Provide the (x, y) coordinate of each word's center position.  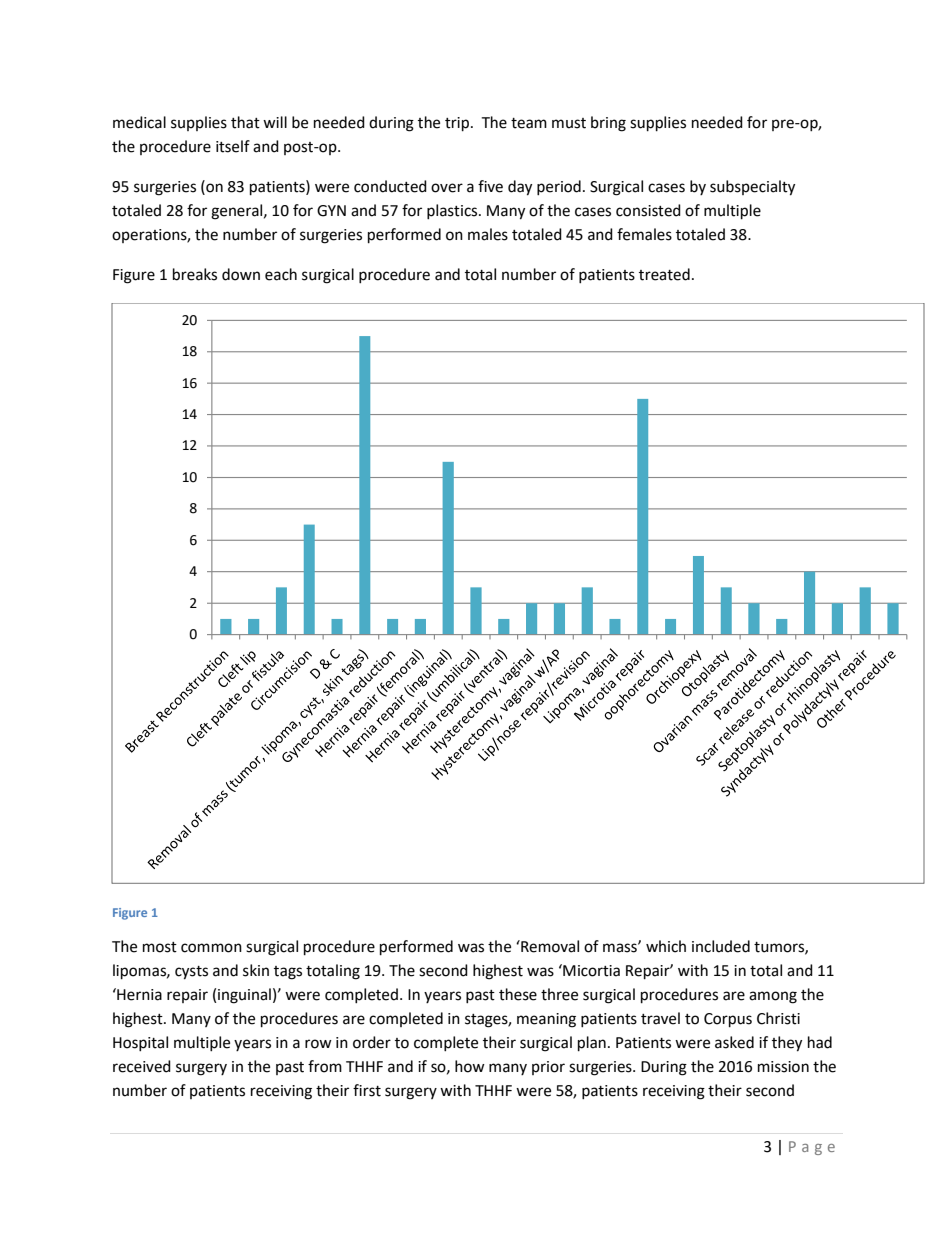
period (559, 187)
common (211, 948)
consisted (648, 210)
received (142, 1066)
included (721, 946)
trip (458, 124)
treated (664, 274)
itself (233, 146)
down (241, 274)
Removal (549, 946)
